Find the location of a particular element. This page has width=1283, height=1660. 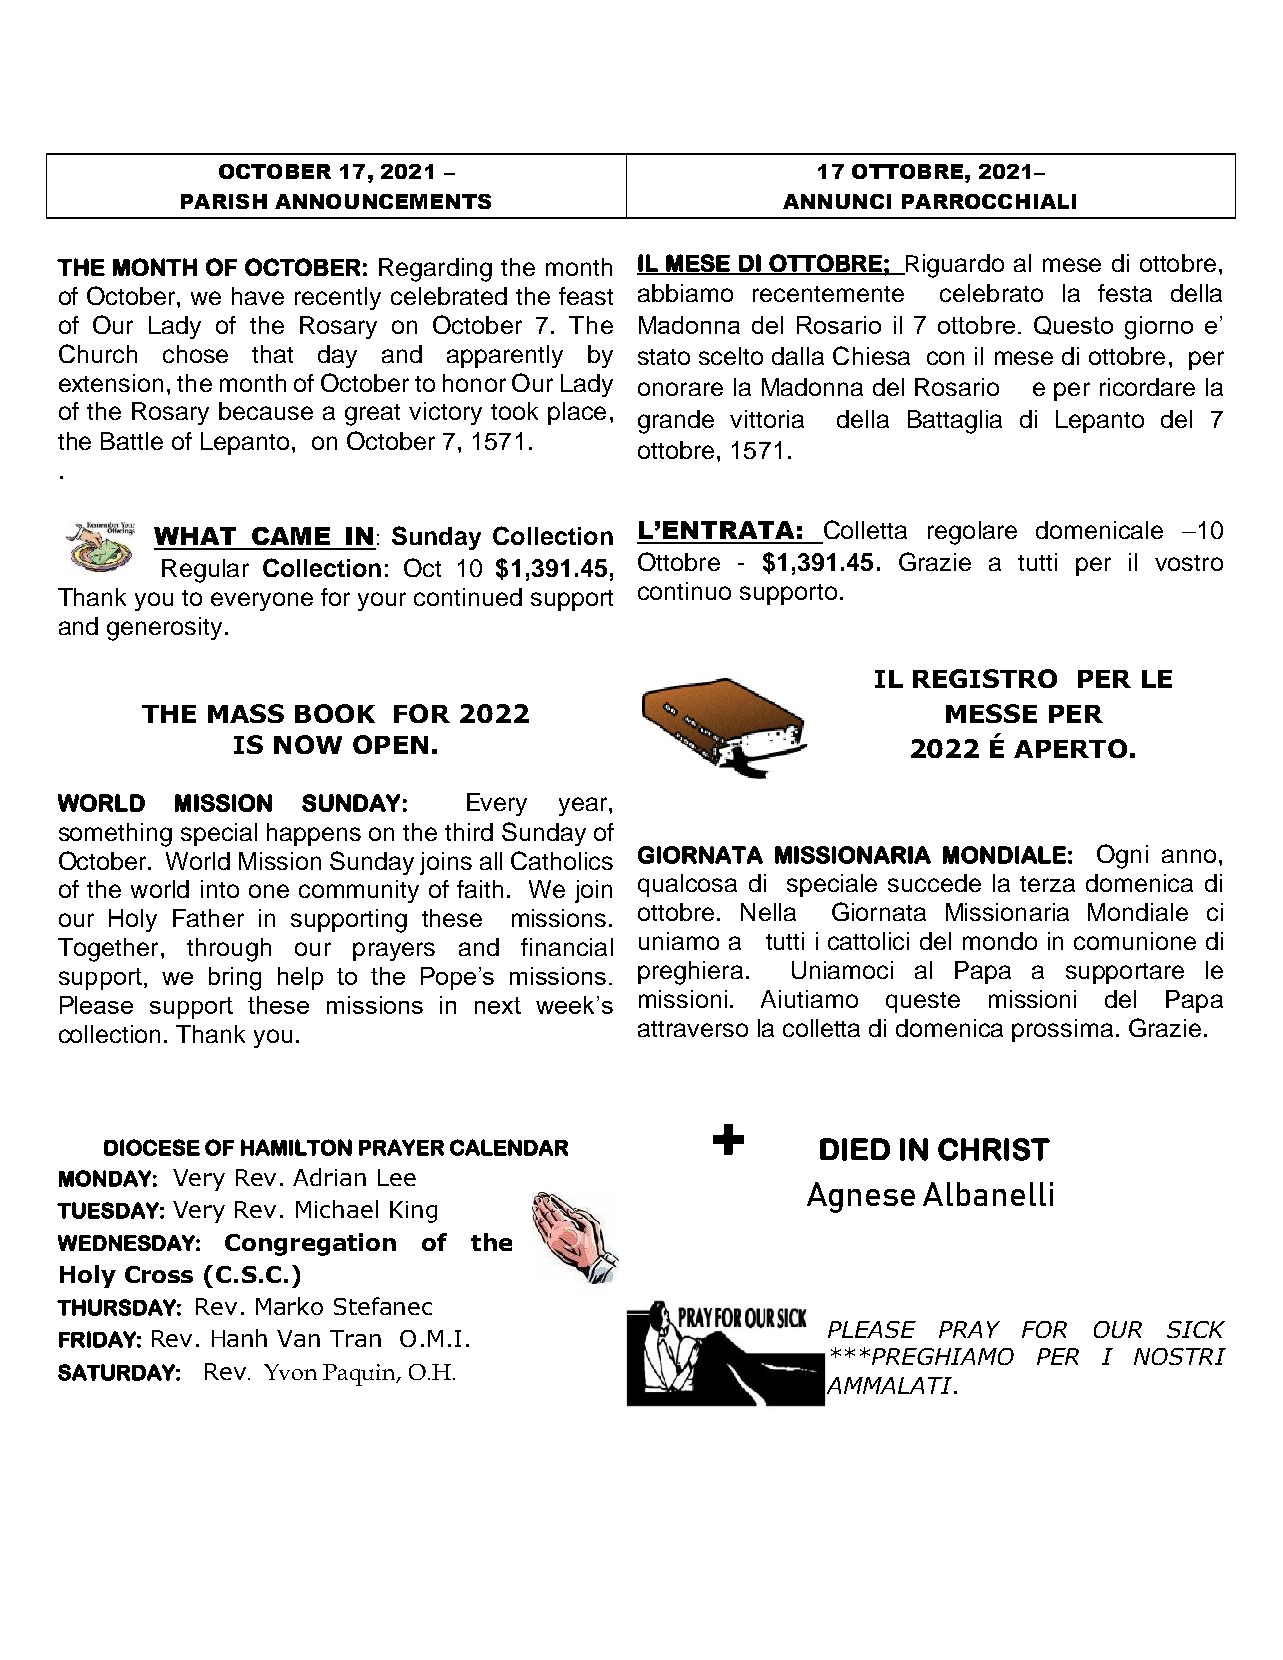

Hanh is located at coordinates (239, 1338).
